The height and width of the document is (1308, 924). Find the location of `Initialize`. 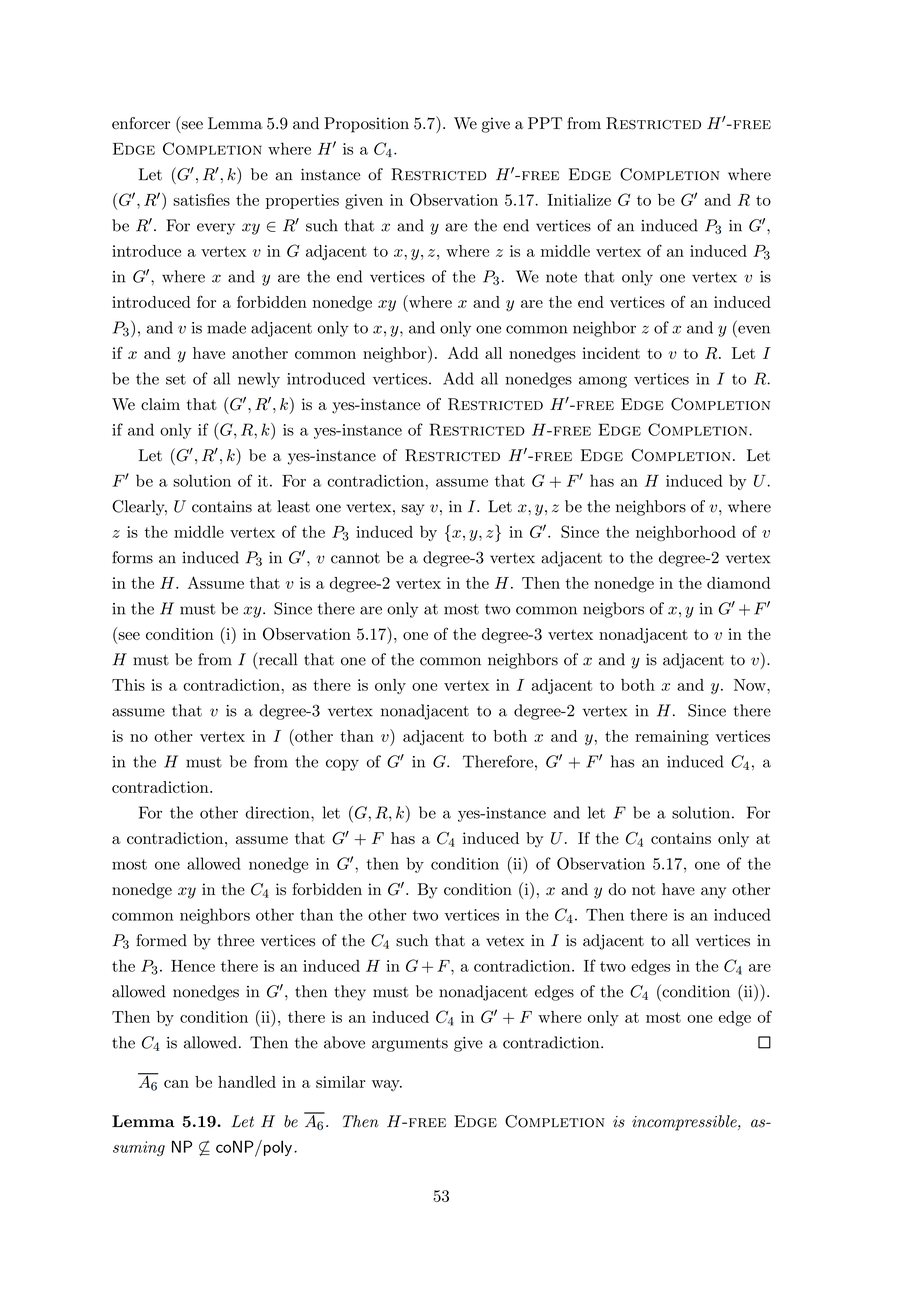

Initialize is located at coordinates (579, 200).
